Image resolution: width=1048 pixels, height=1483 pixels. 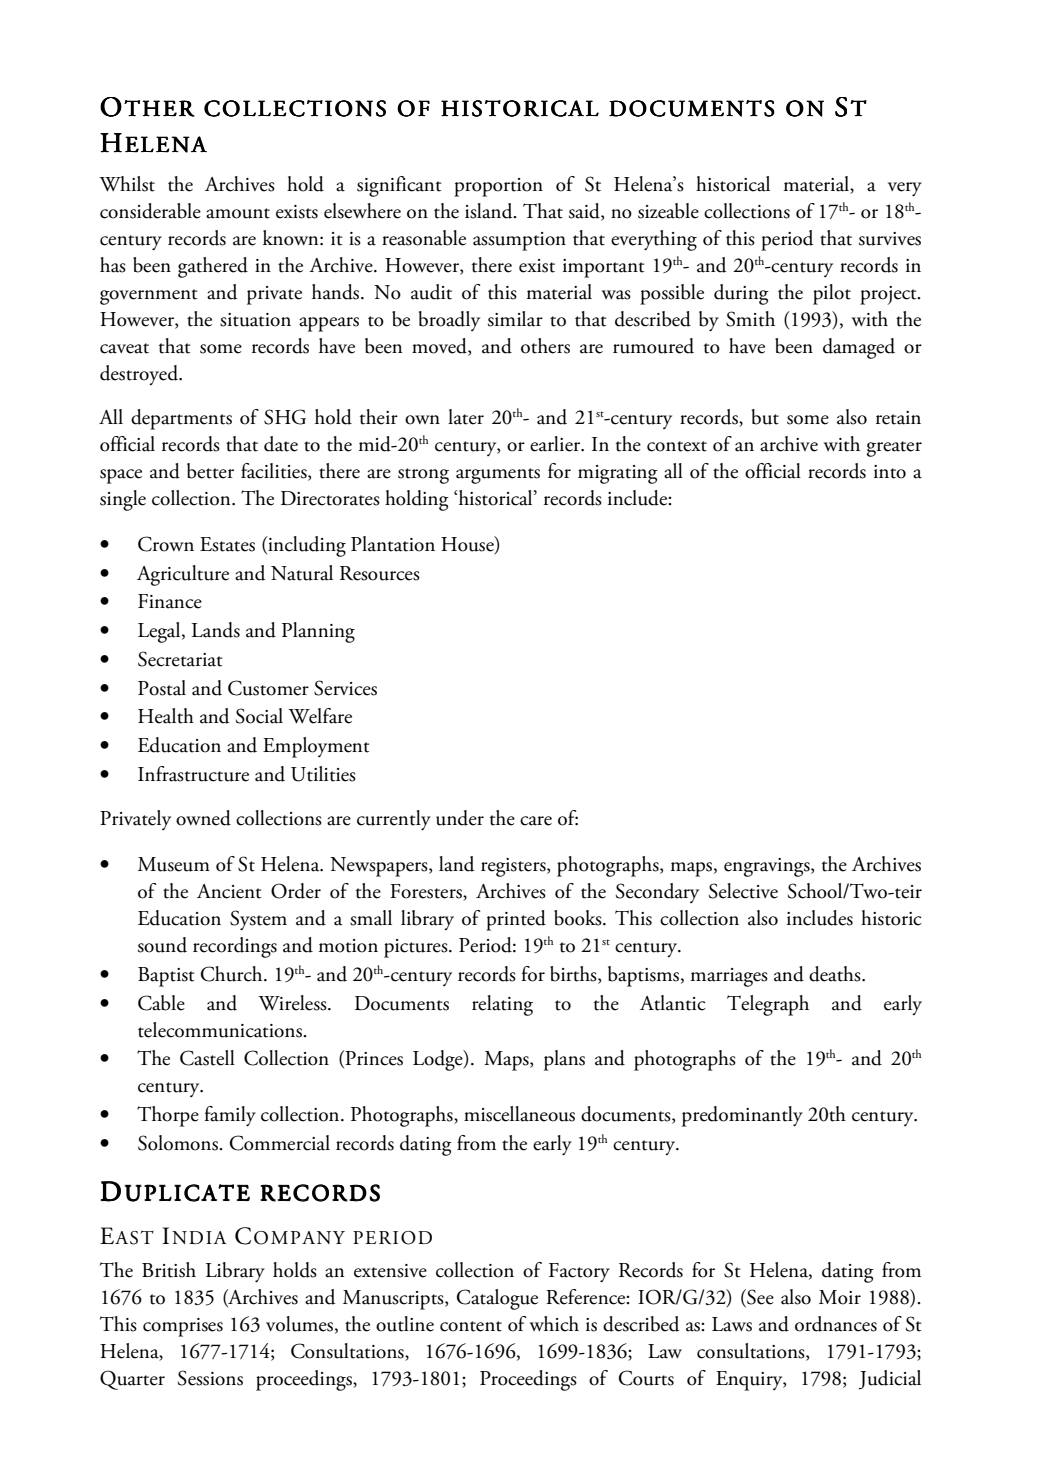 What do you see at coordinates (210, 471) in the document?
I see `better` at bounding box center [210, 471].
